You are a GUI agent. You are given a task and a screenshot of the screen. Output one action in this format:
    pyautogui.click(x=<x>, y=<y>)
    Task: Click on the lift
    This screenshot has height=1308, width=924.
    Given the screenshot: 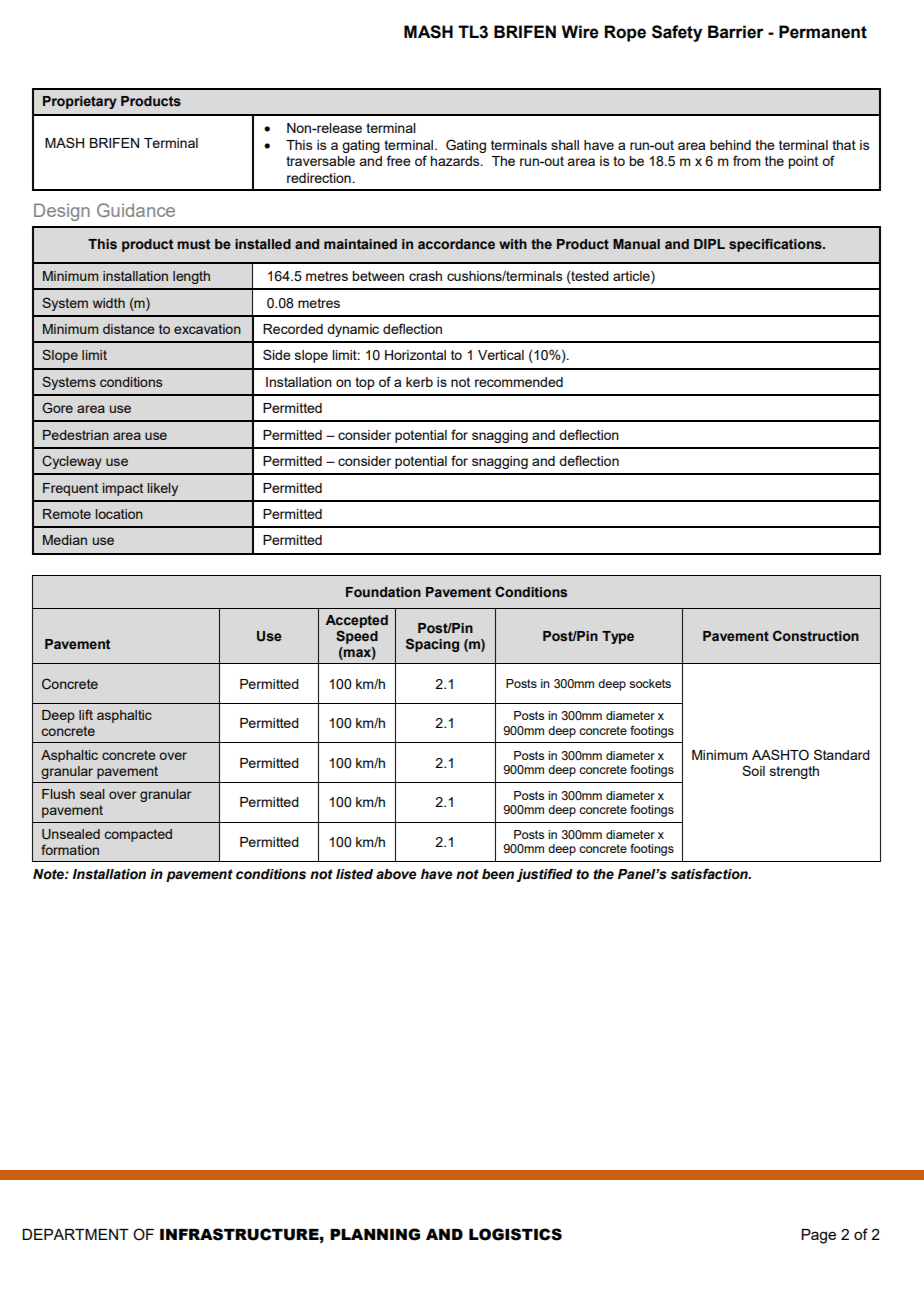 What is the action you would take?
    pyautogui.click(x=86, y=714)
